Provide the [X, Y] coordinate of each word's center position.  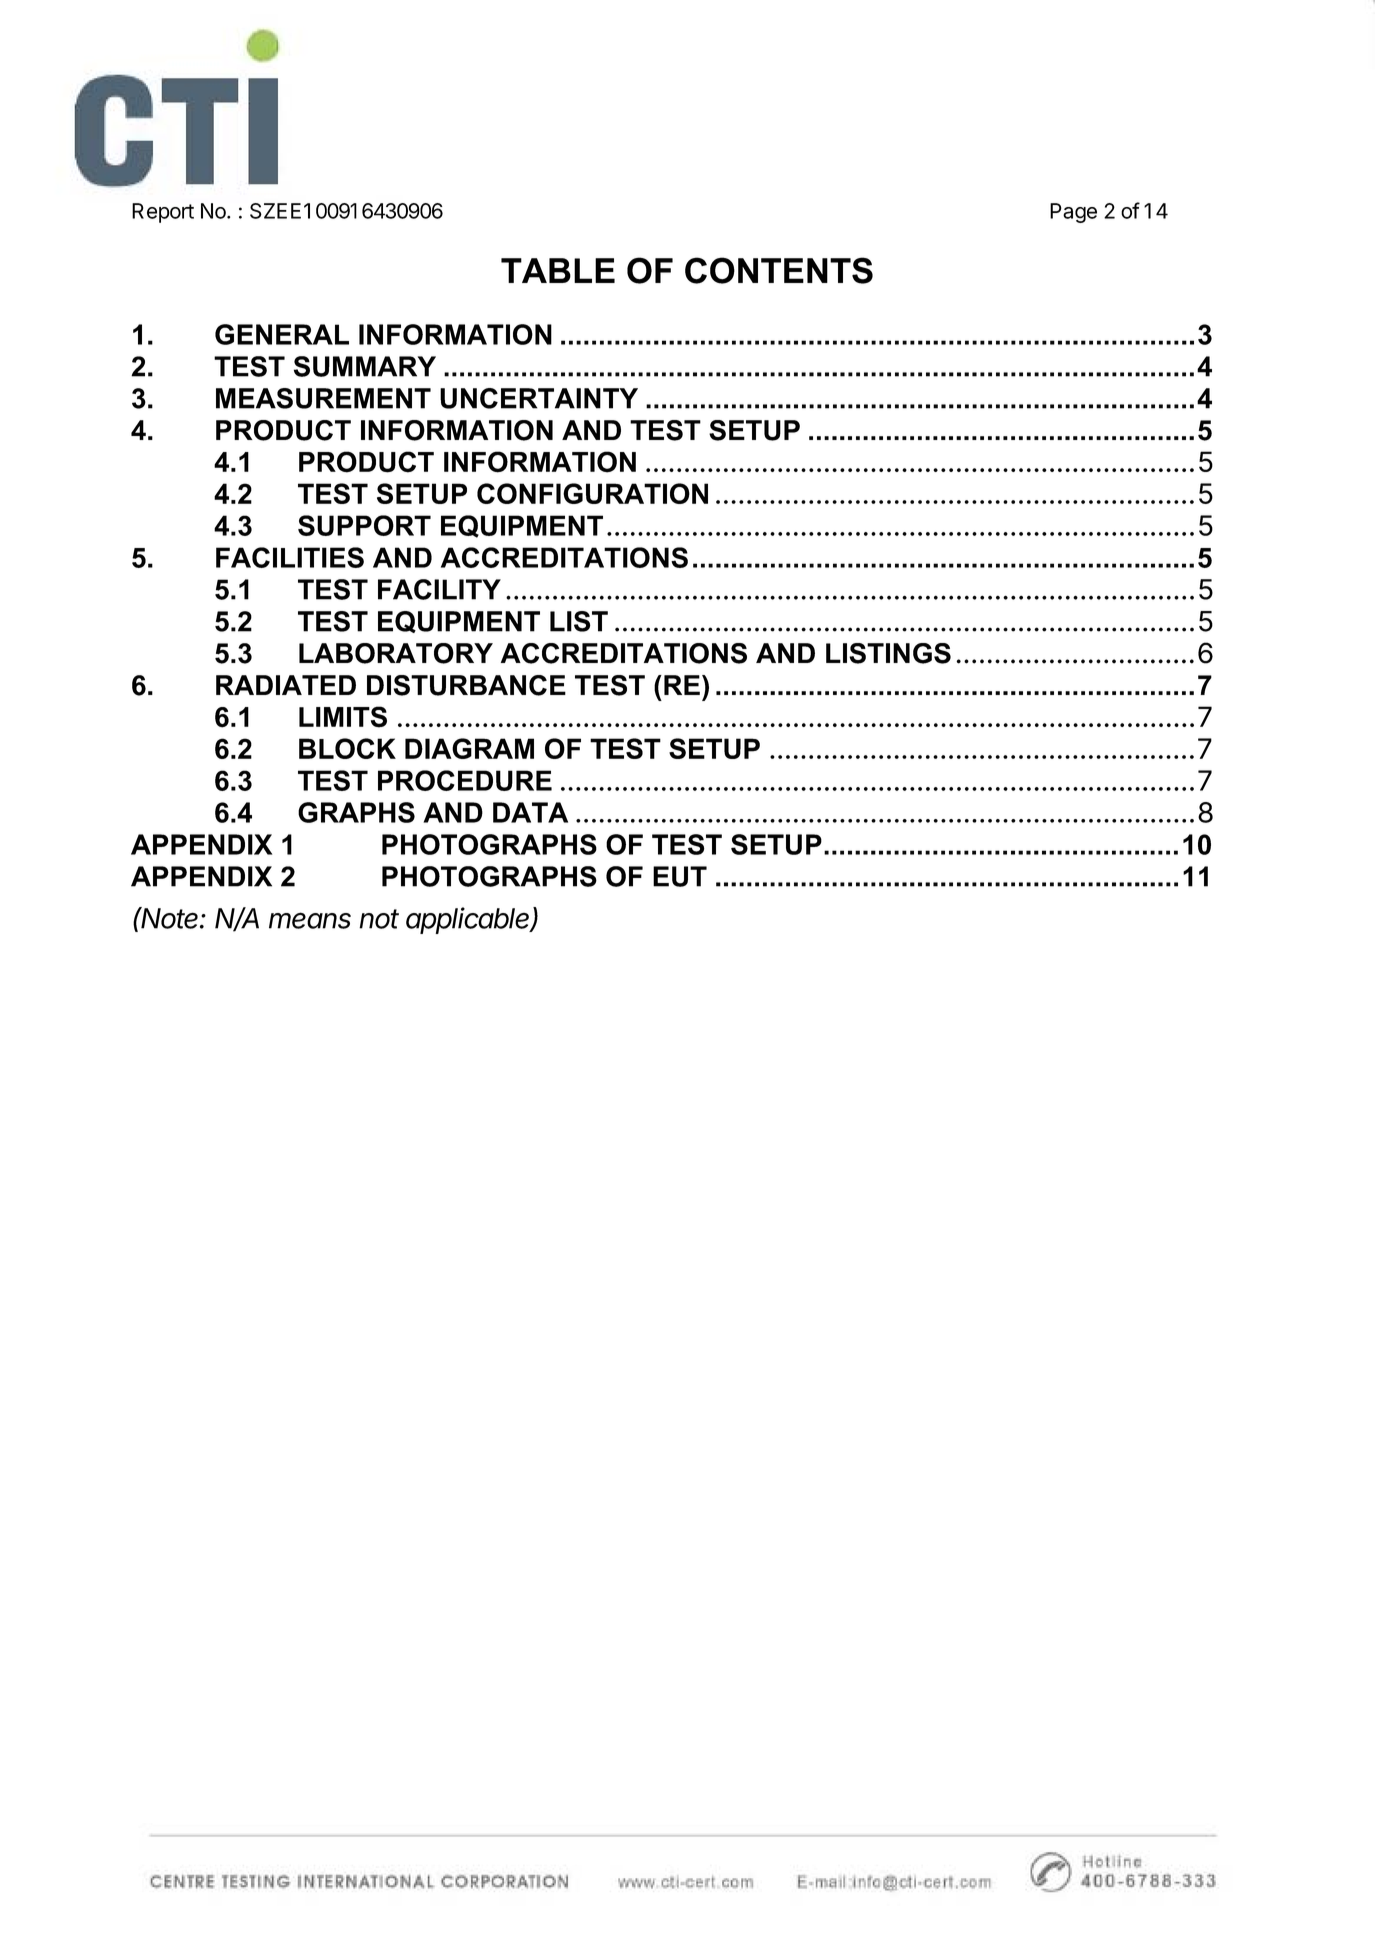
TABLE [558, 270]
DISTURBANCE [466, 685]
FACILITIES [290, 557]
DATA [530, 812]
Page [1073, 213]
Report [163, 213]
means [310, 920]
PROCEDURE [465, 780]
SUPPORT [364, 525]
